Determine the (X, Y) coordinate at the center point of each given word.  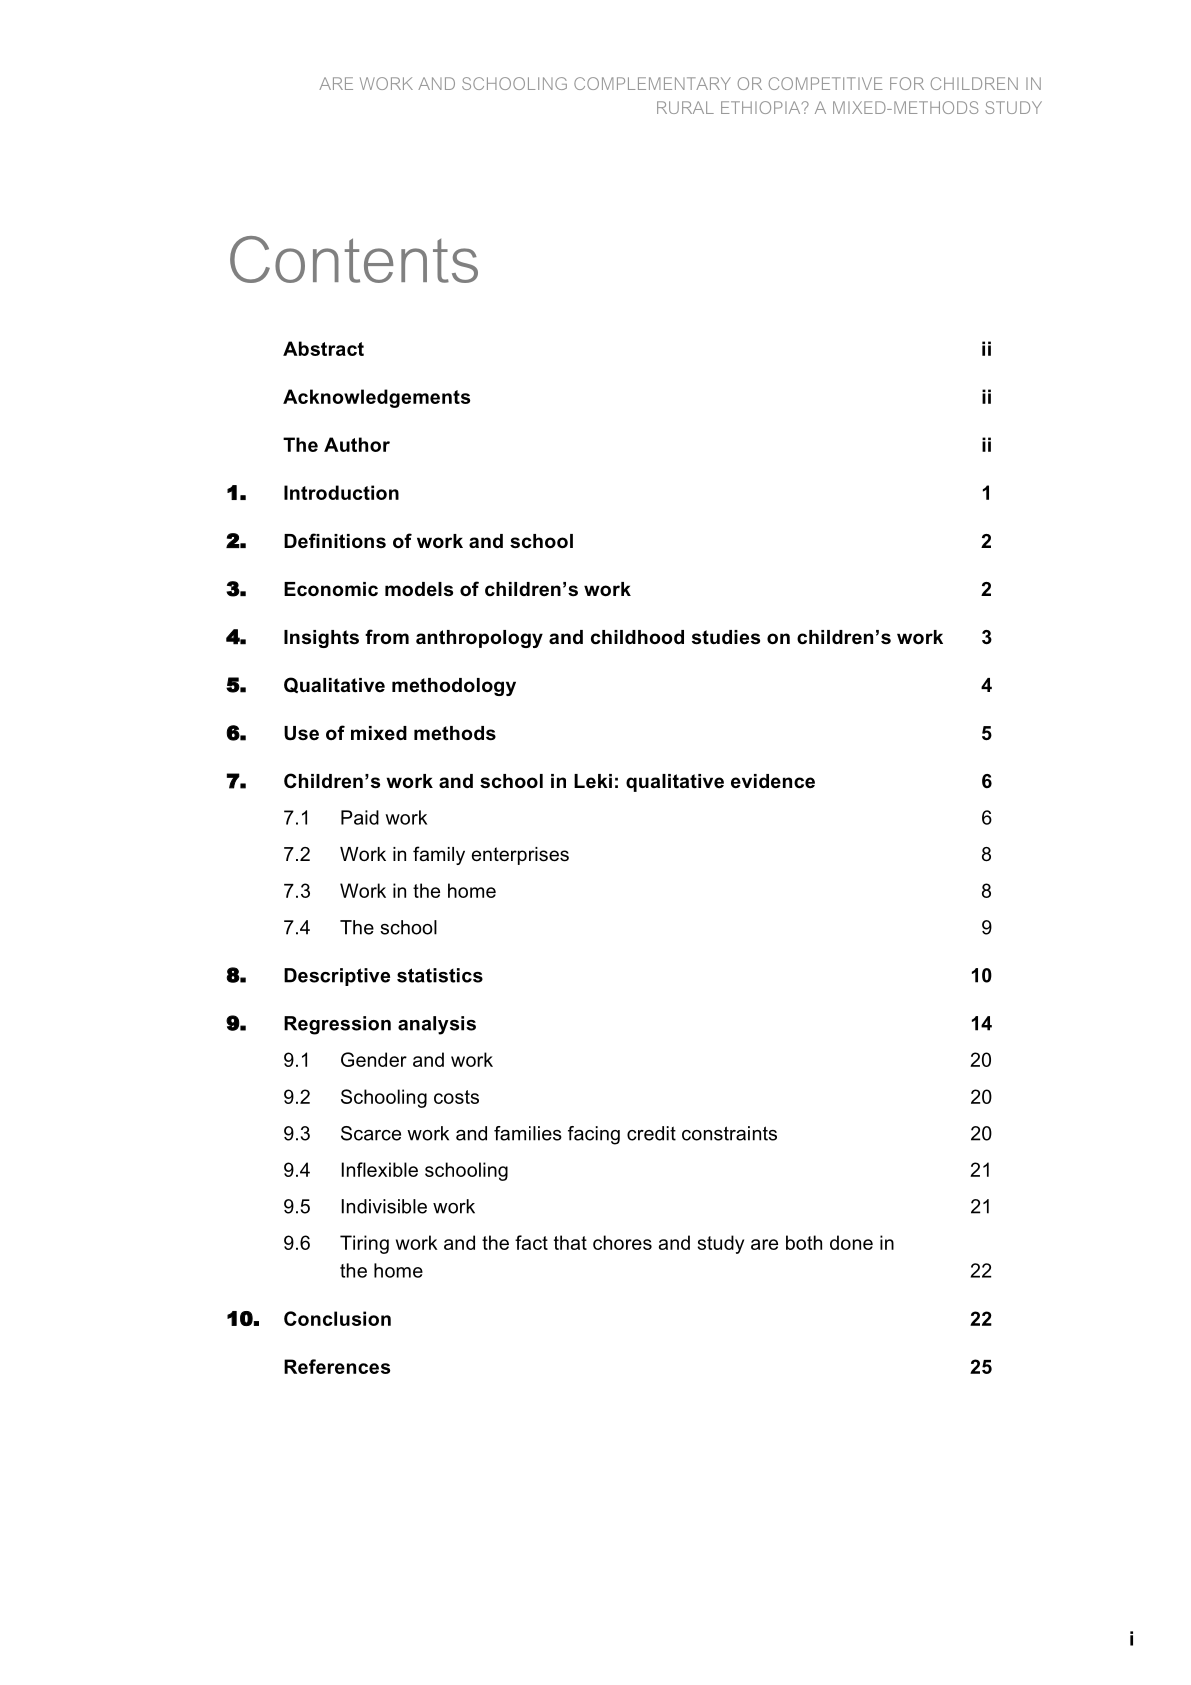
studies (726, 637)
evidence (773, 781)
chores (622, 1242)
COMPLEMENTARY (652, 83)
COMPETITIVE (825, 83)
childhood (637, 637)
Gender (374, 1059)
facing (594, 1135)
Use (301, 733)
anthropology (479, 639)
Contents (354, 259)
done (851, 1242)
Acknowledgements (376, 398)
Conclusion (337, 1318)
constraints (729, 1133)
